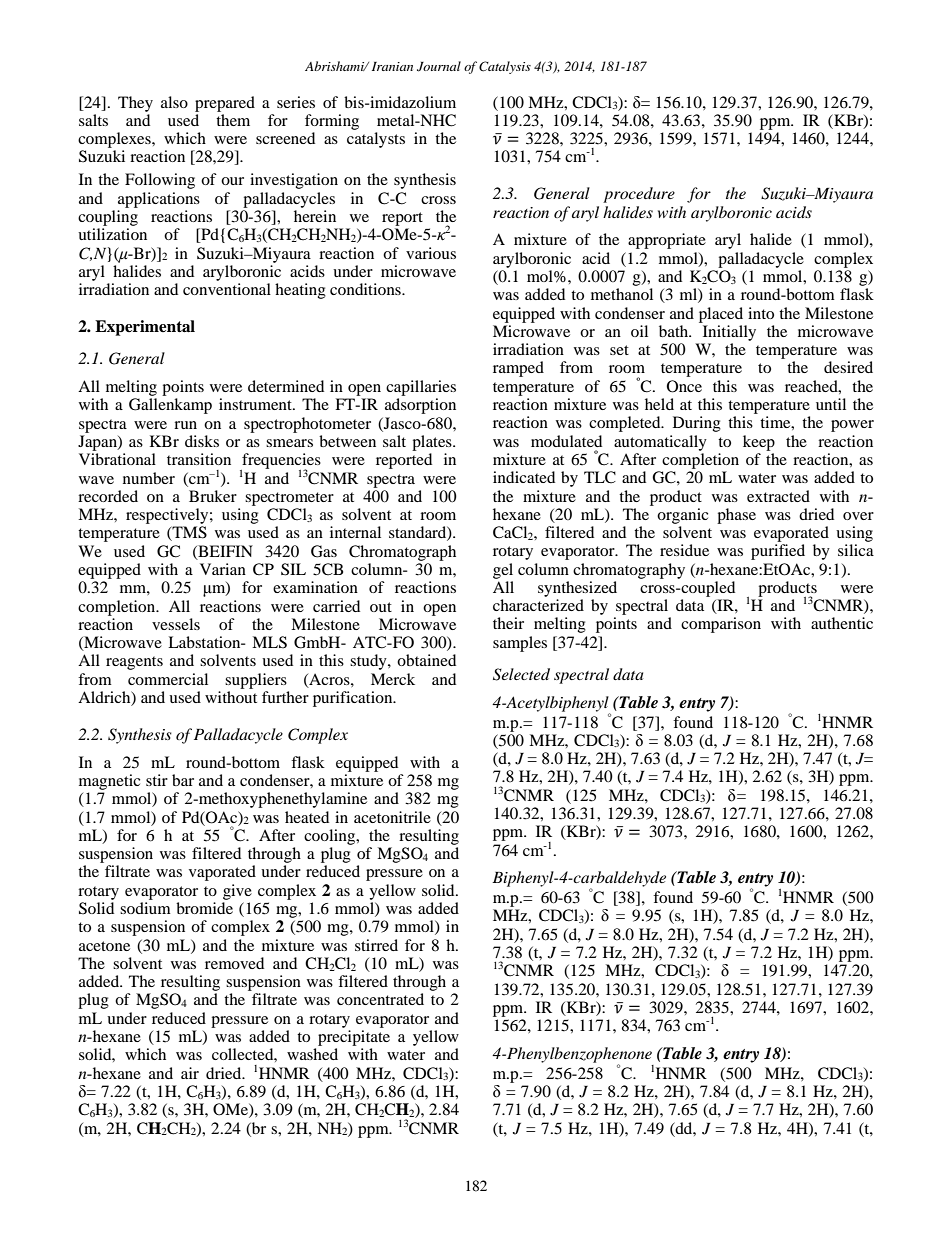  I want to click on procedure, so click(639, 195).
